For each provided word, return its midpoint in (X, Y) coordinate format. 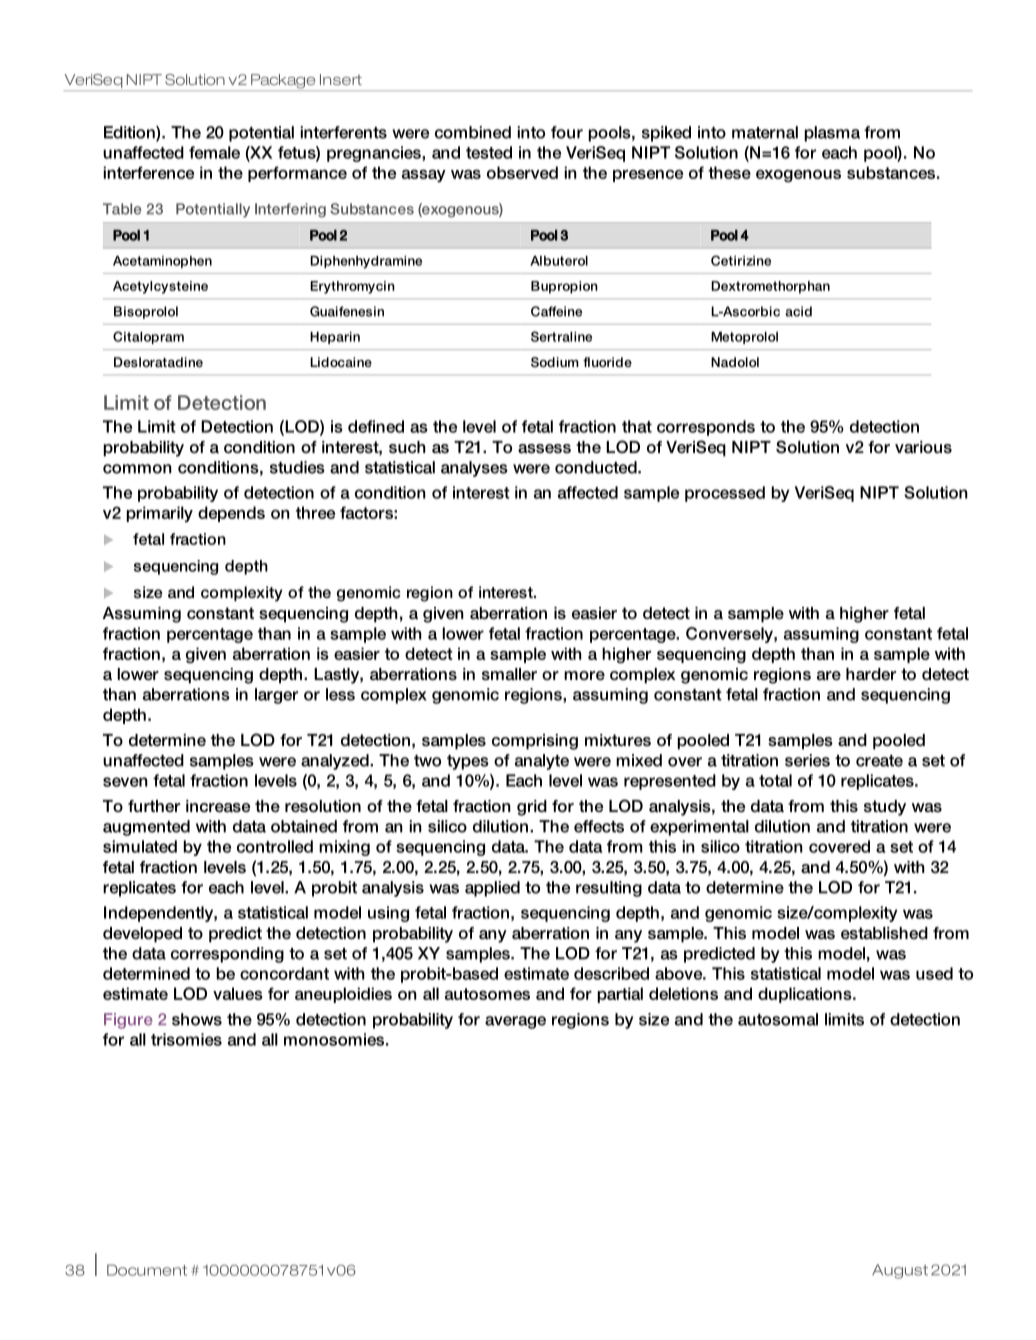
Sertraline (561, 336)
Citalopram (148, 337)
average (515, 1022)
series (807, 760)
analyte (542, 762)
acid (798, 311)
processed (725, 494)
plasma (832, 134)
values (238, 993)
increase (218, 806)
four (567, 132)
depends (231, 514)
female (214, 152)
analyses (474, 469)
